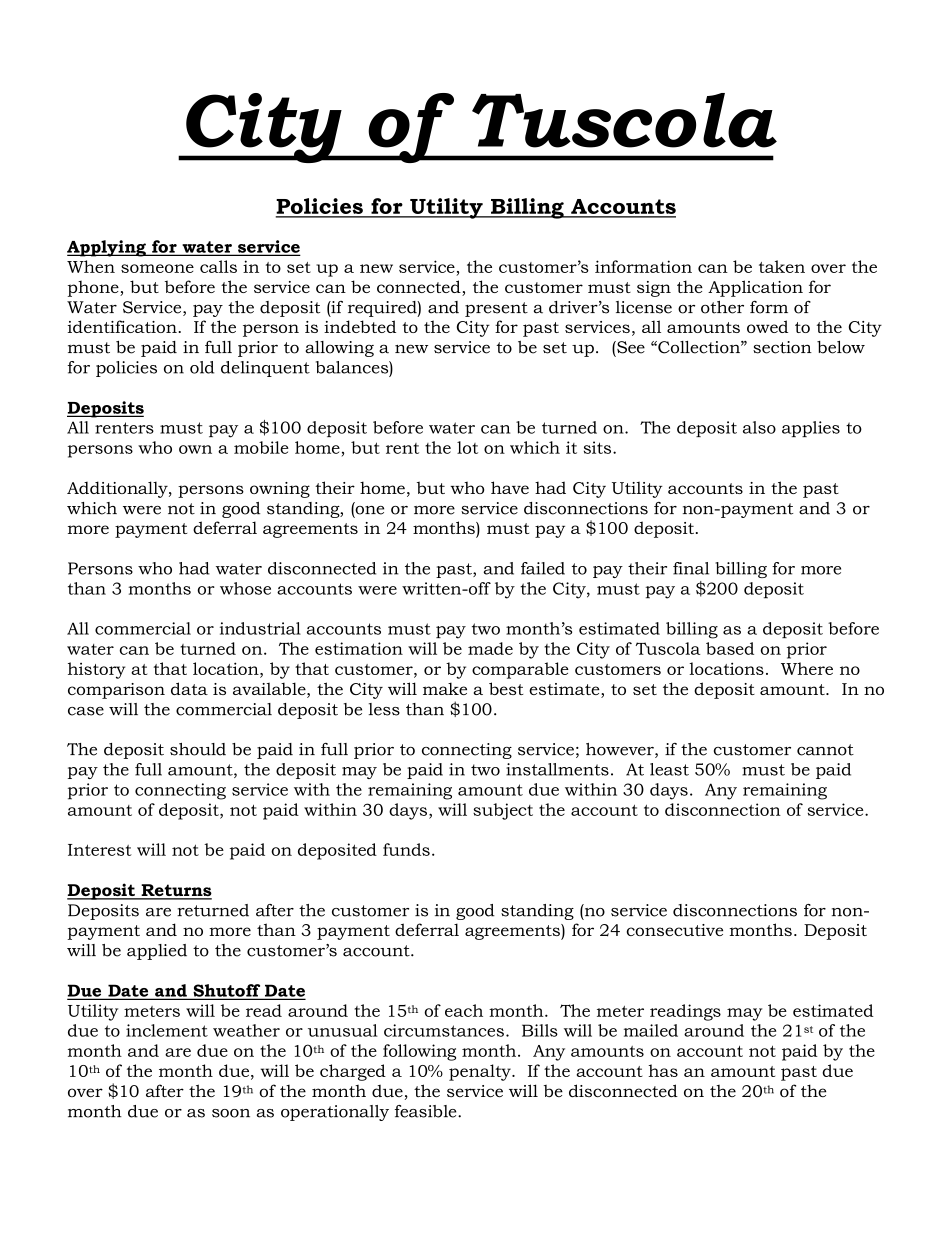 This image has height=1233, width=952. Describe the element at coordinates (231, 1113) in the image. I see `soon` at that location.
